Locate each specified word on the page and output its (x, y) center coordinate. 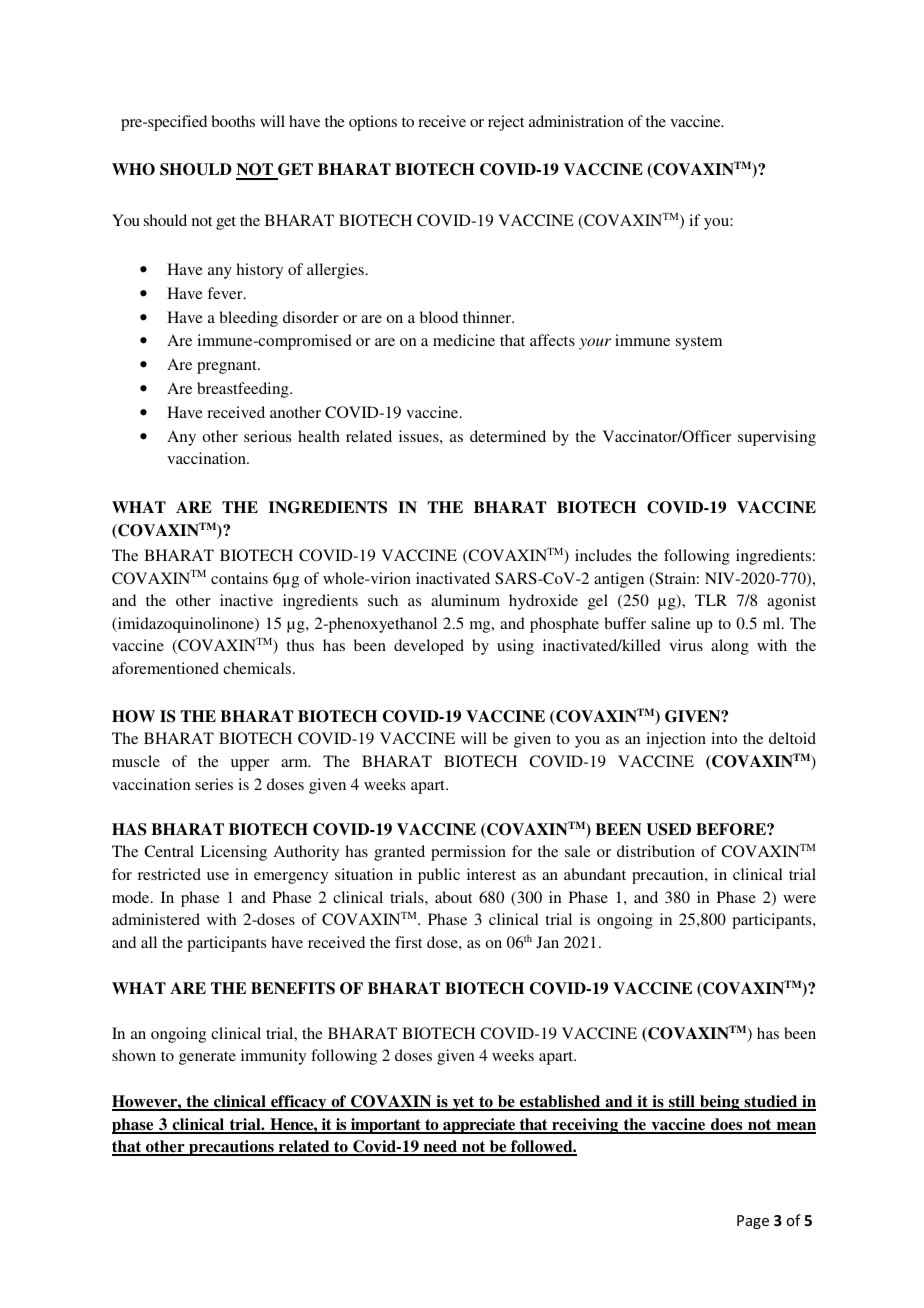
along (730, 647)
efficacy (299, 1103)
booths (233, 121)
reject (506, 123)
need (440, 1147)
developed (429, 647)
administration (576, 121)
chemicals (258, 668)
